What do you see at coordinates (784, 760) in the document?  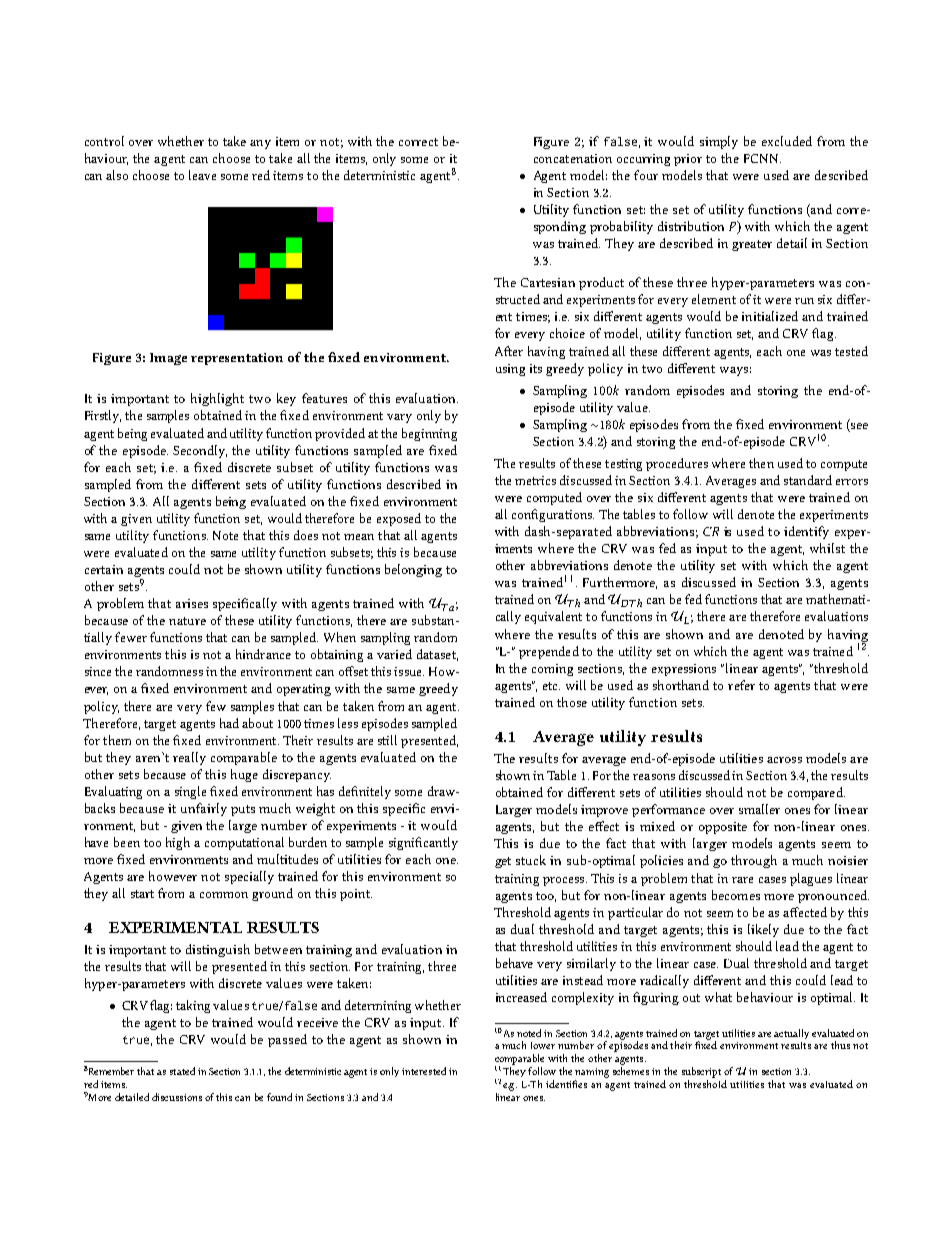 I see `across` at bounding box center [784, 760].
